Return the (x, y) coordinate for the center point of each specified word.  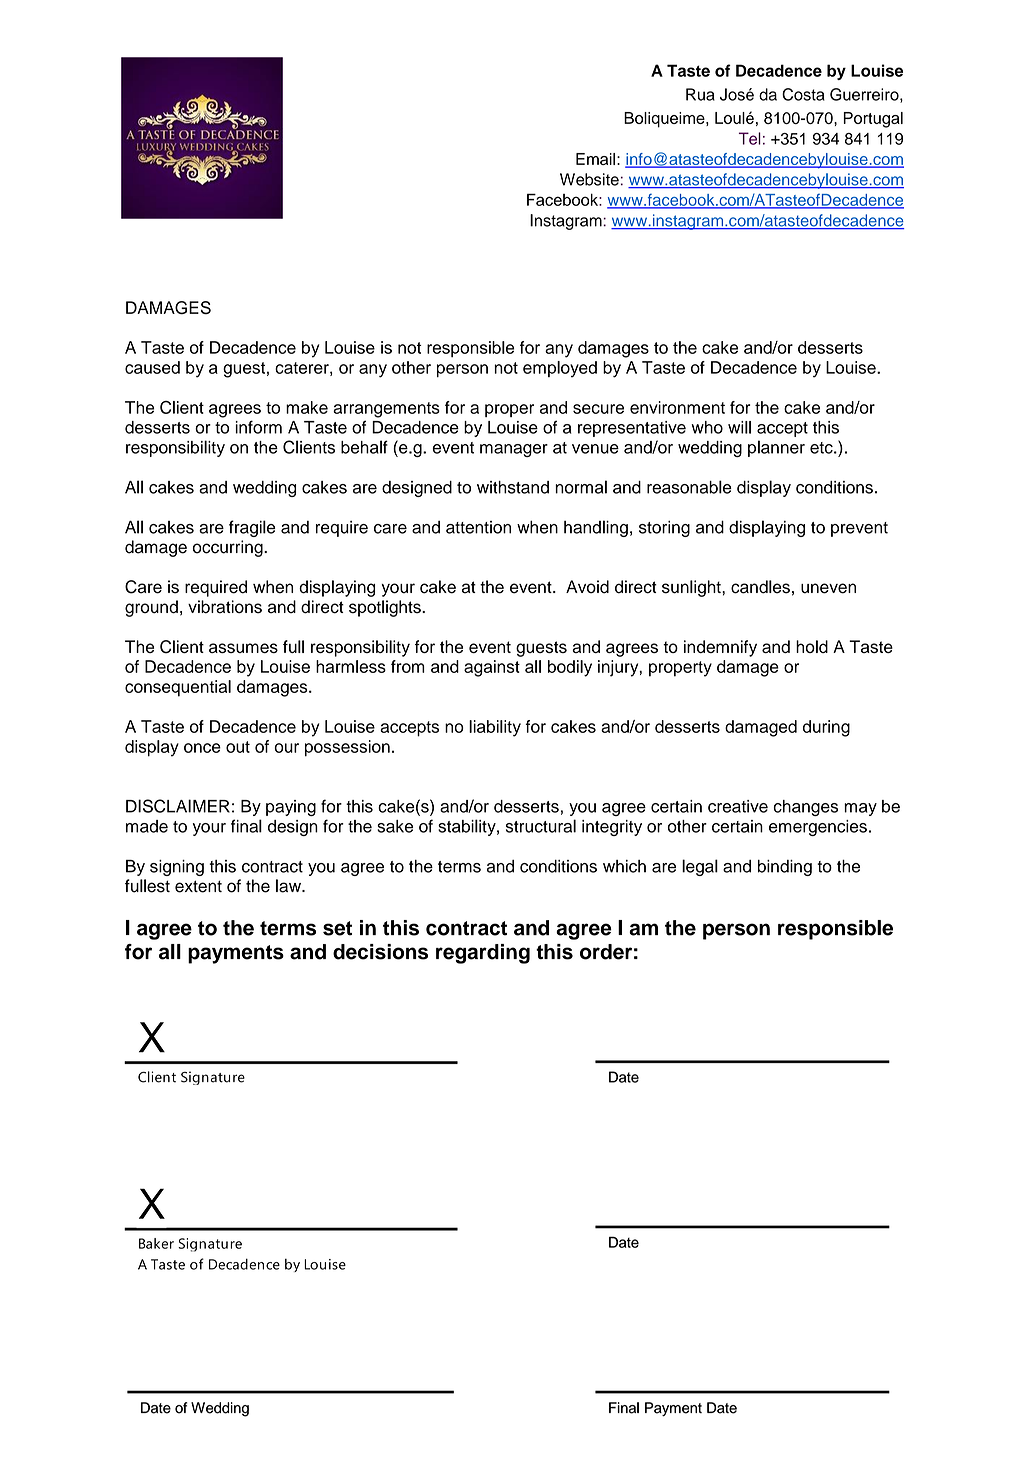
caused (152, 367)
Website (589, 179)
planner (776, 448)
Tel (750, 138)
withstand (513, 487)
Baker (156, 1243)
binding (785, 868)
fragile (252, 528)
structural (541, 826)
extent (198, 886)
